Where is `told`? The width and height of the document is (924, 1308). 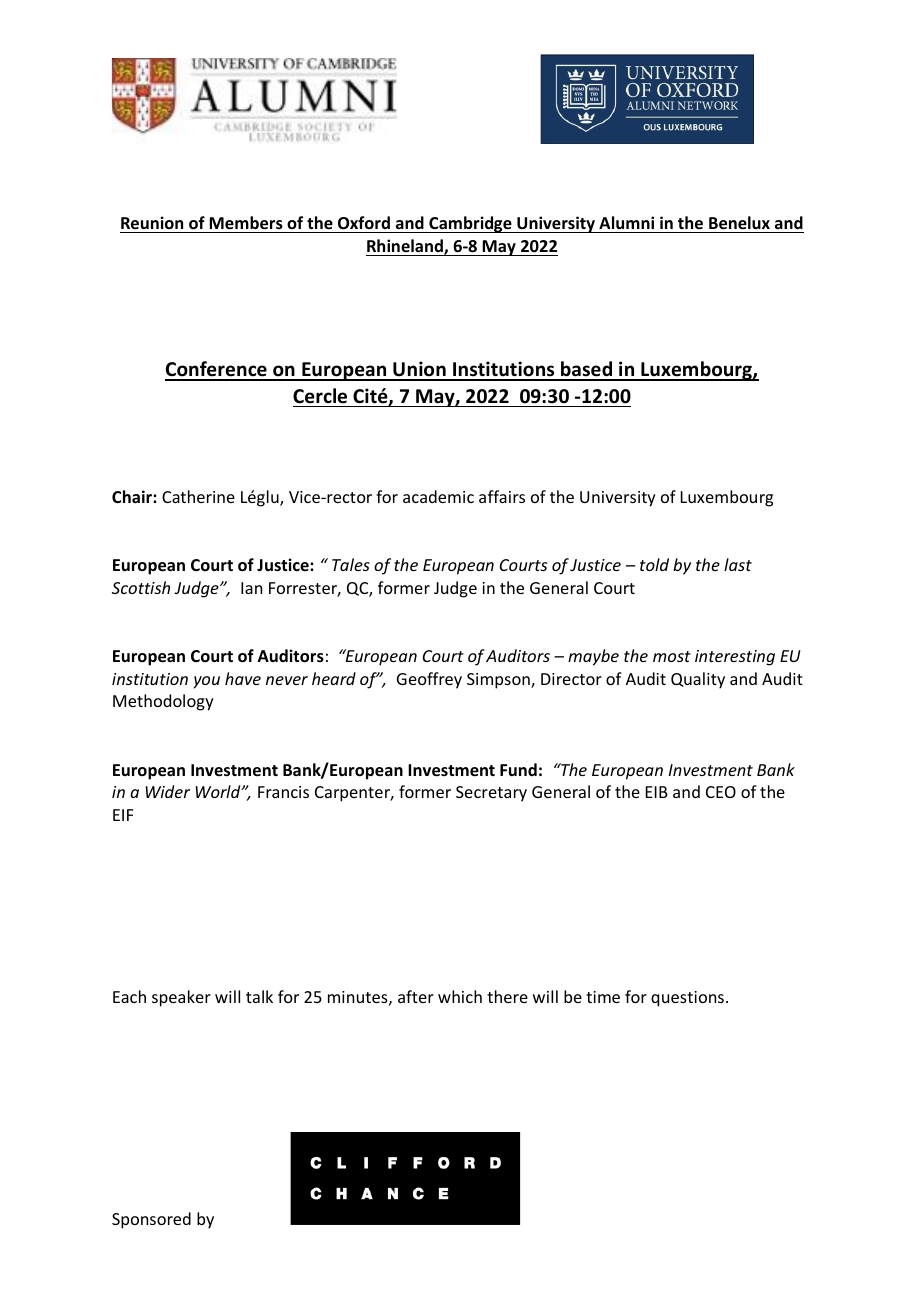
told is located at coordinates (654, 564).
